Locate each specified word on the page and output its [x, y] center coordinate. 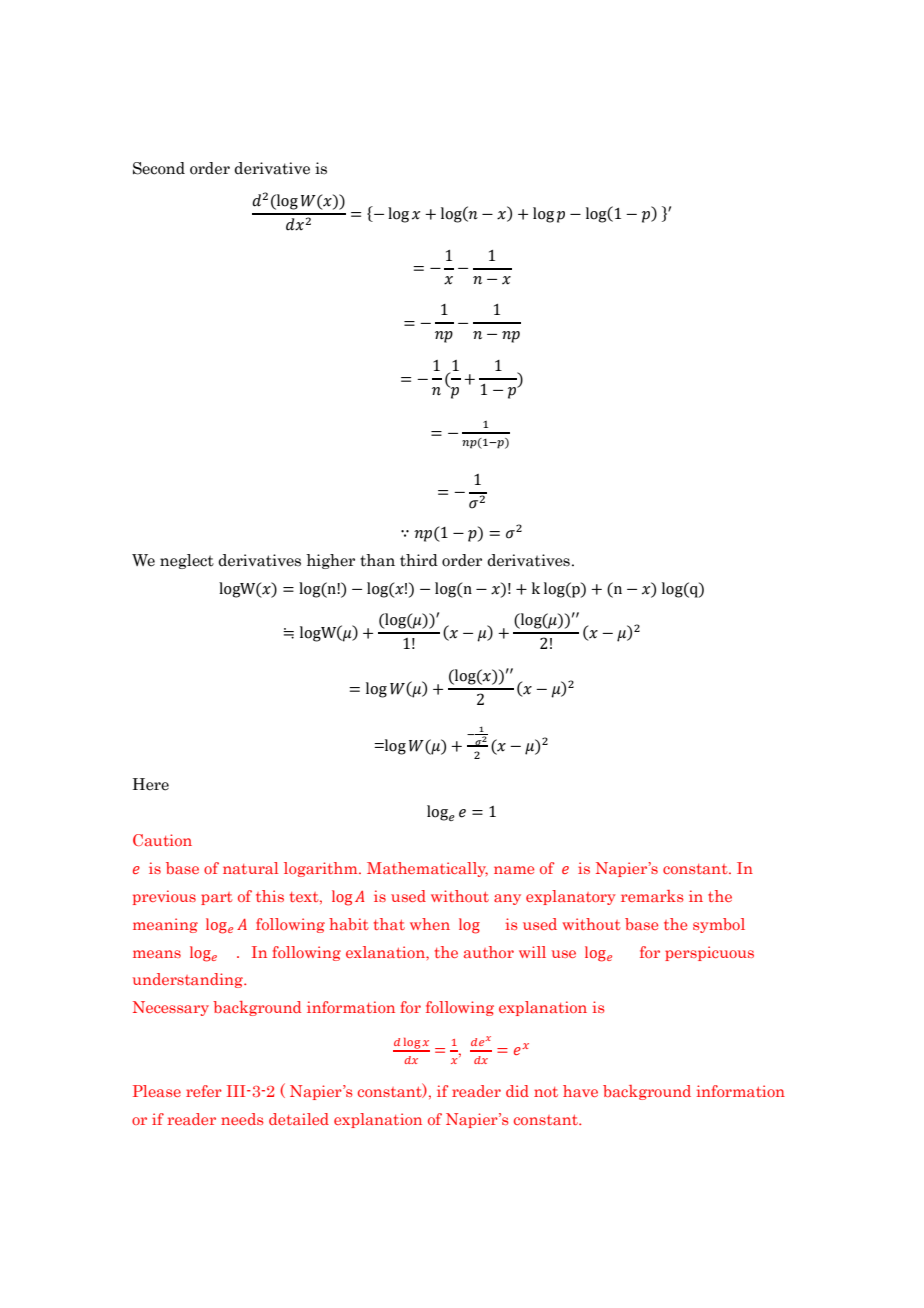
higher [330, 561]
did [517, 1091]
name [514, 870]
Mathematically [427, 869]
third [419, 560]
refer [204, 1091]
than [377, 560]
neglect [187, 561]
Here [151, 784]
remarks [652, 896]
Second [159, 168]
